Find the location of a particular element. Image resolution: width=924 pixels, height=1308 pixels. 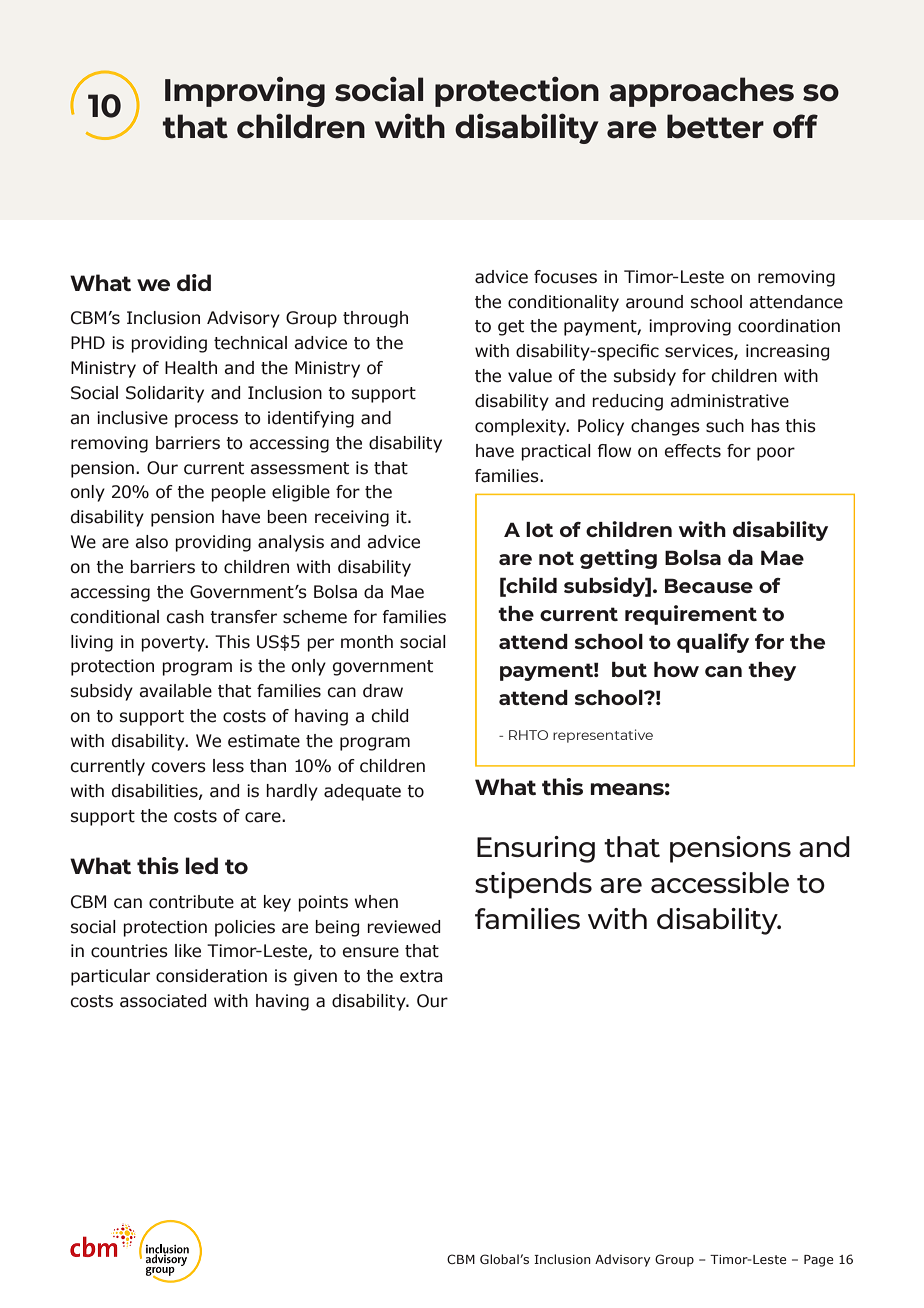

better is located at coordinates (715, 126).
